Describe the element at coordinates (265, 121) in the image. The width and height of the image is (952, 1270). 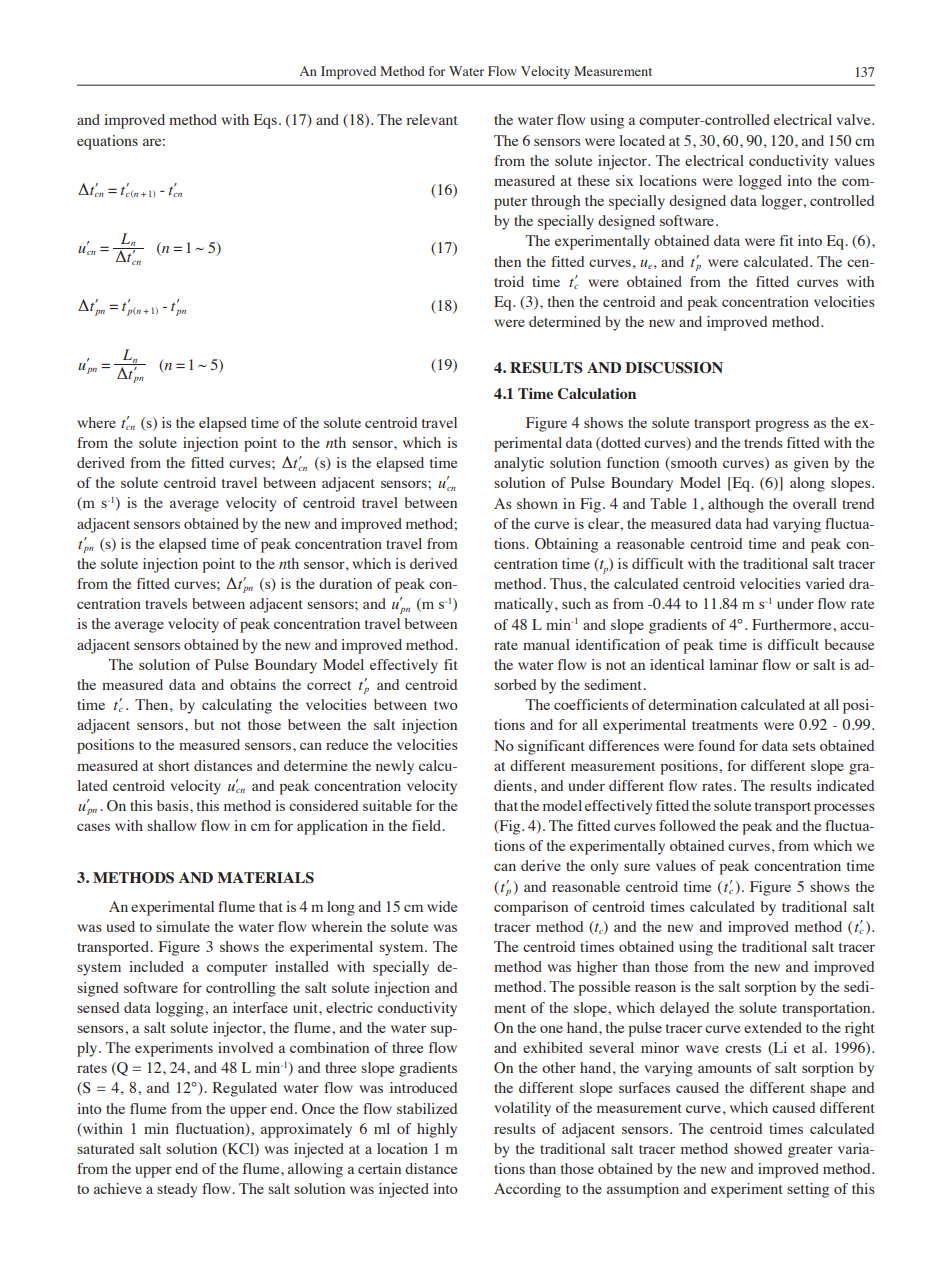
I see `Eqs` at that location.
